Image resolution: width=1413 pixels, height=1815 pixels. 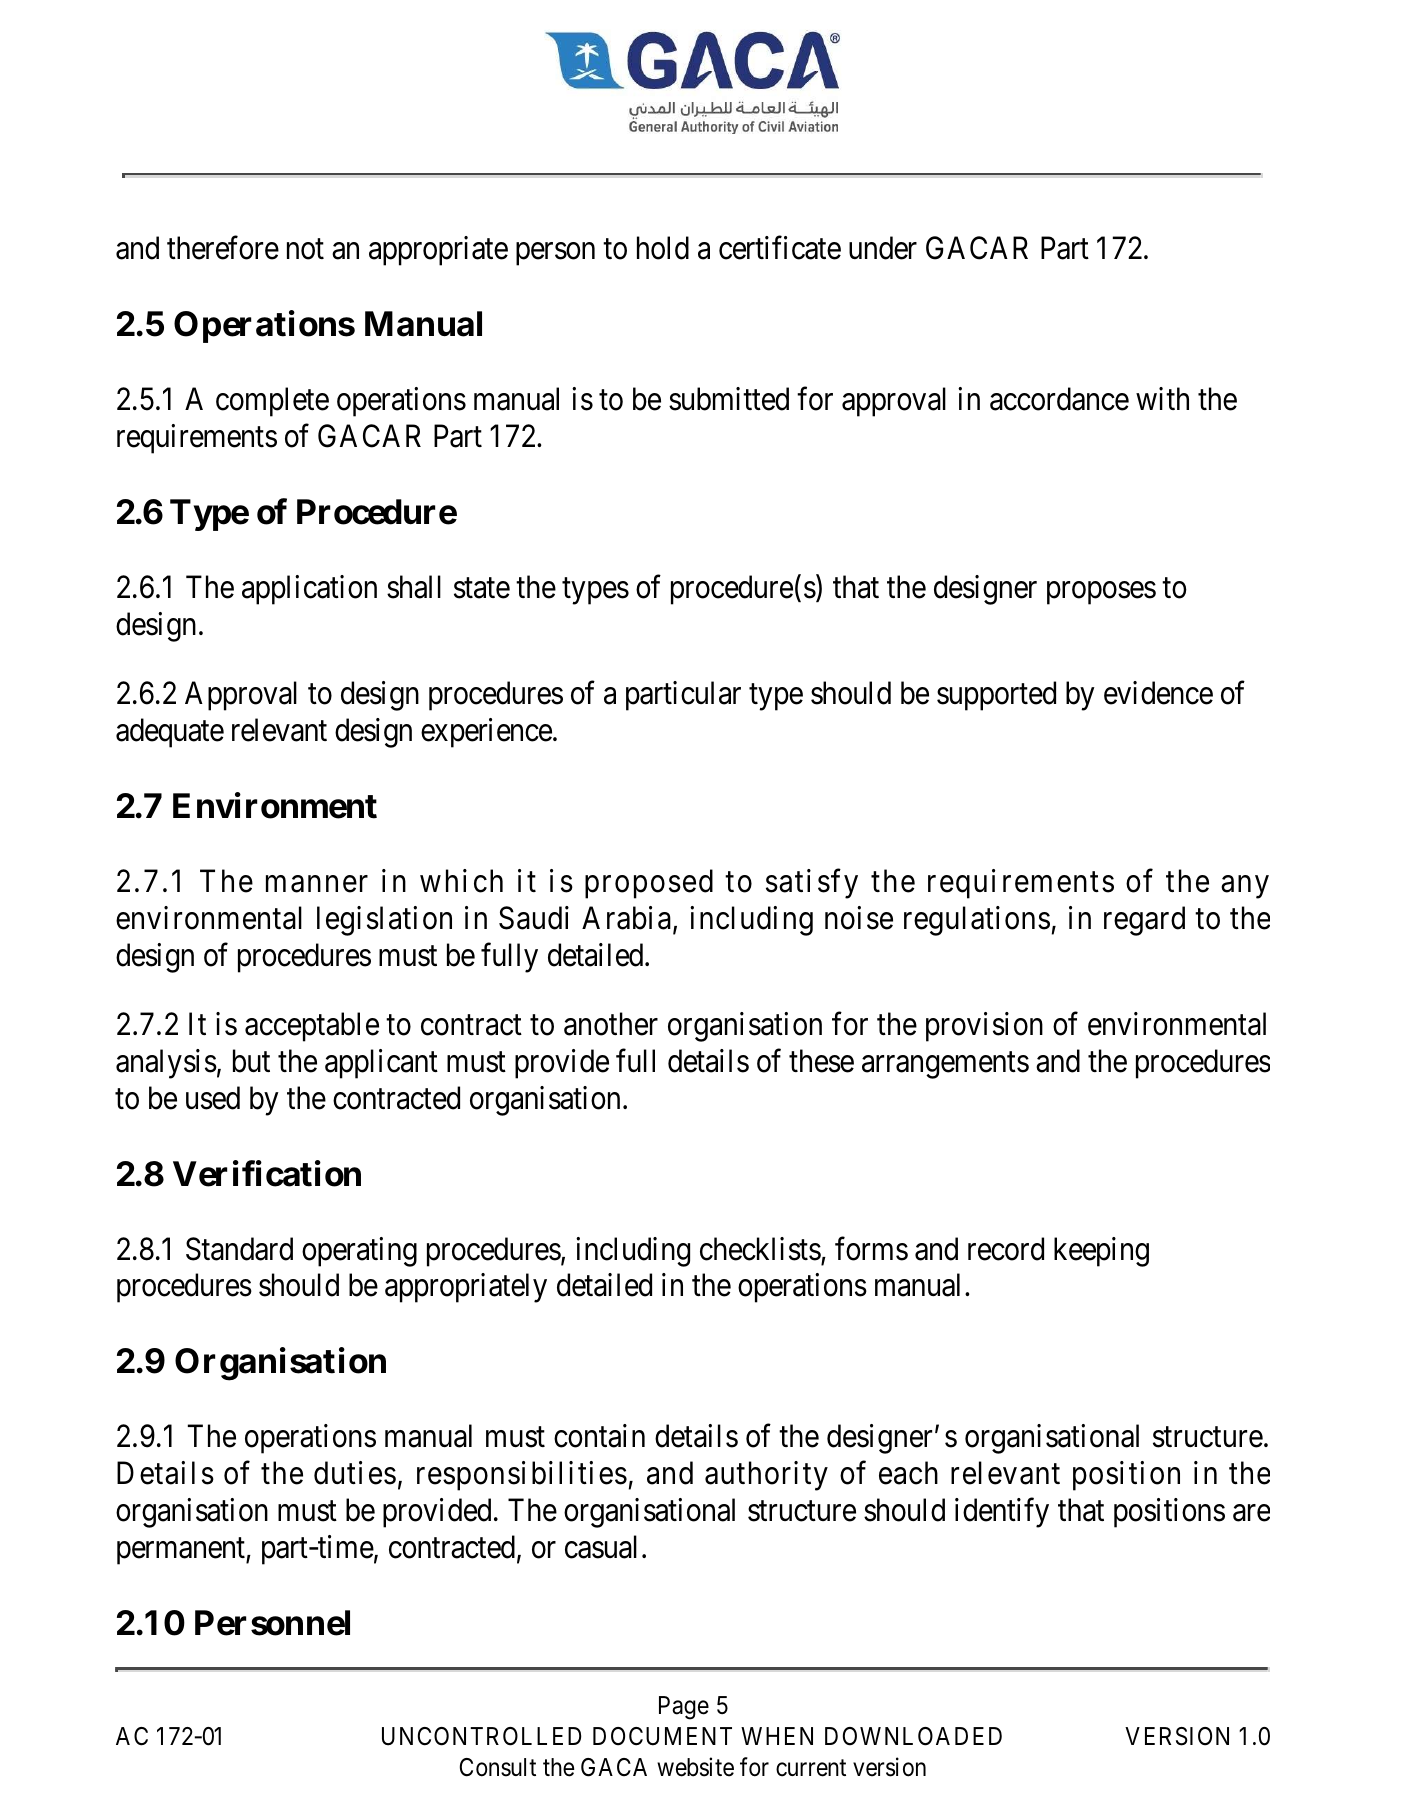 I want to click on UNCONTROLLED, so click(x=481, y=1736).
